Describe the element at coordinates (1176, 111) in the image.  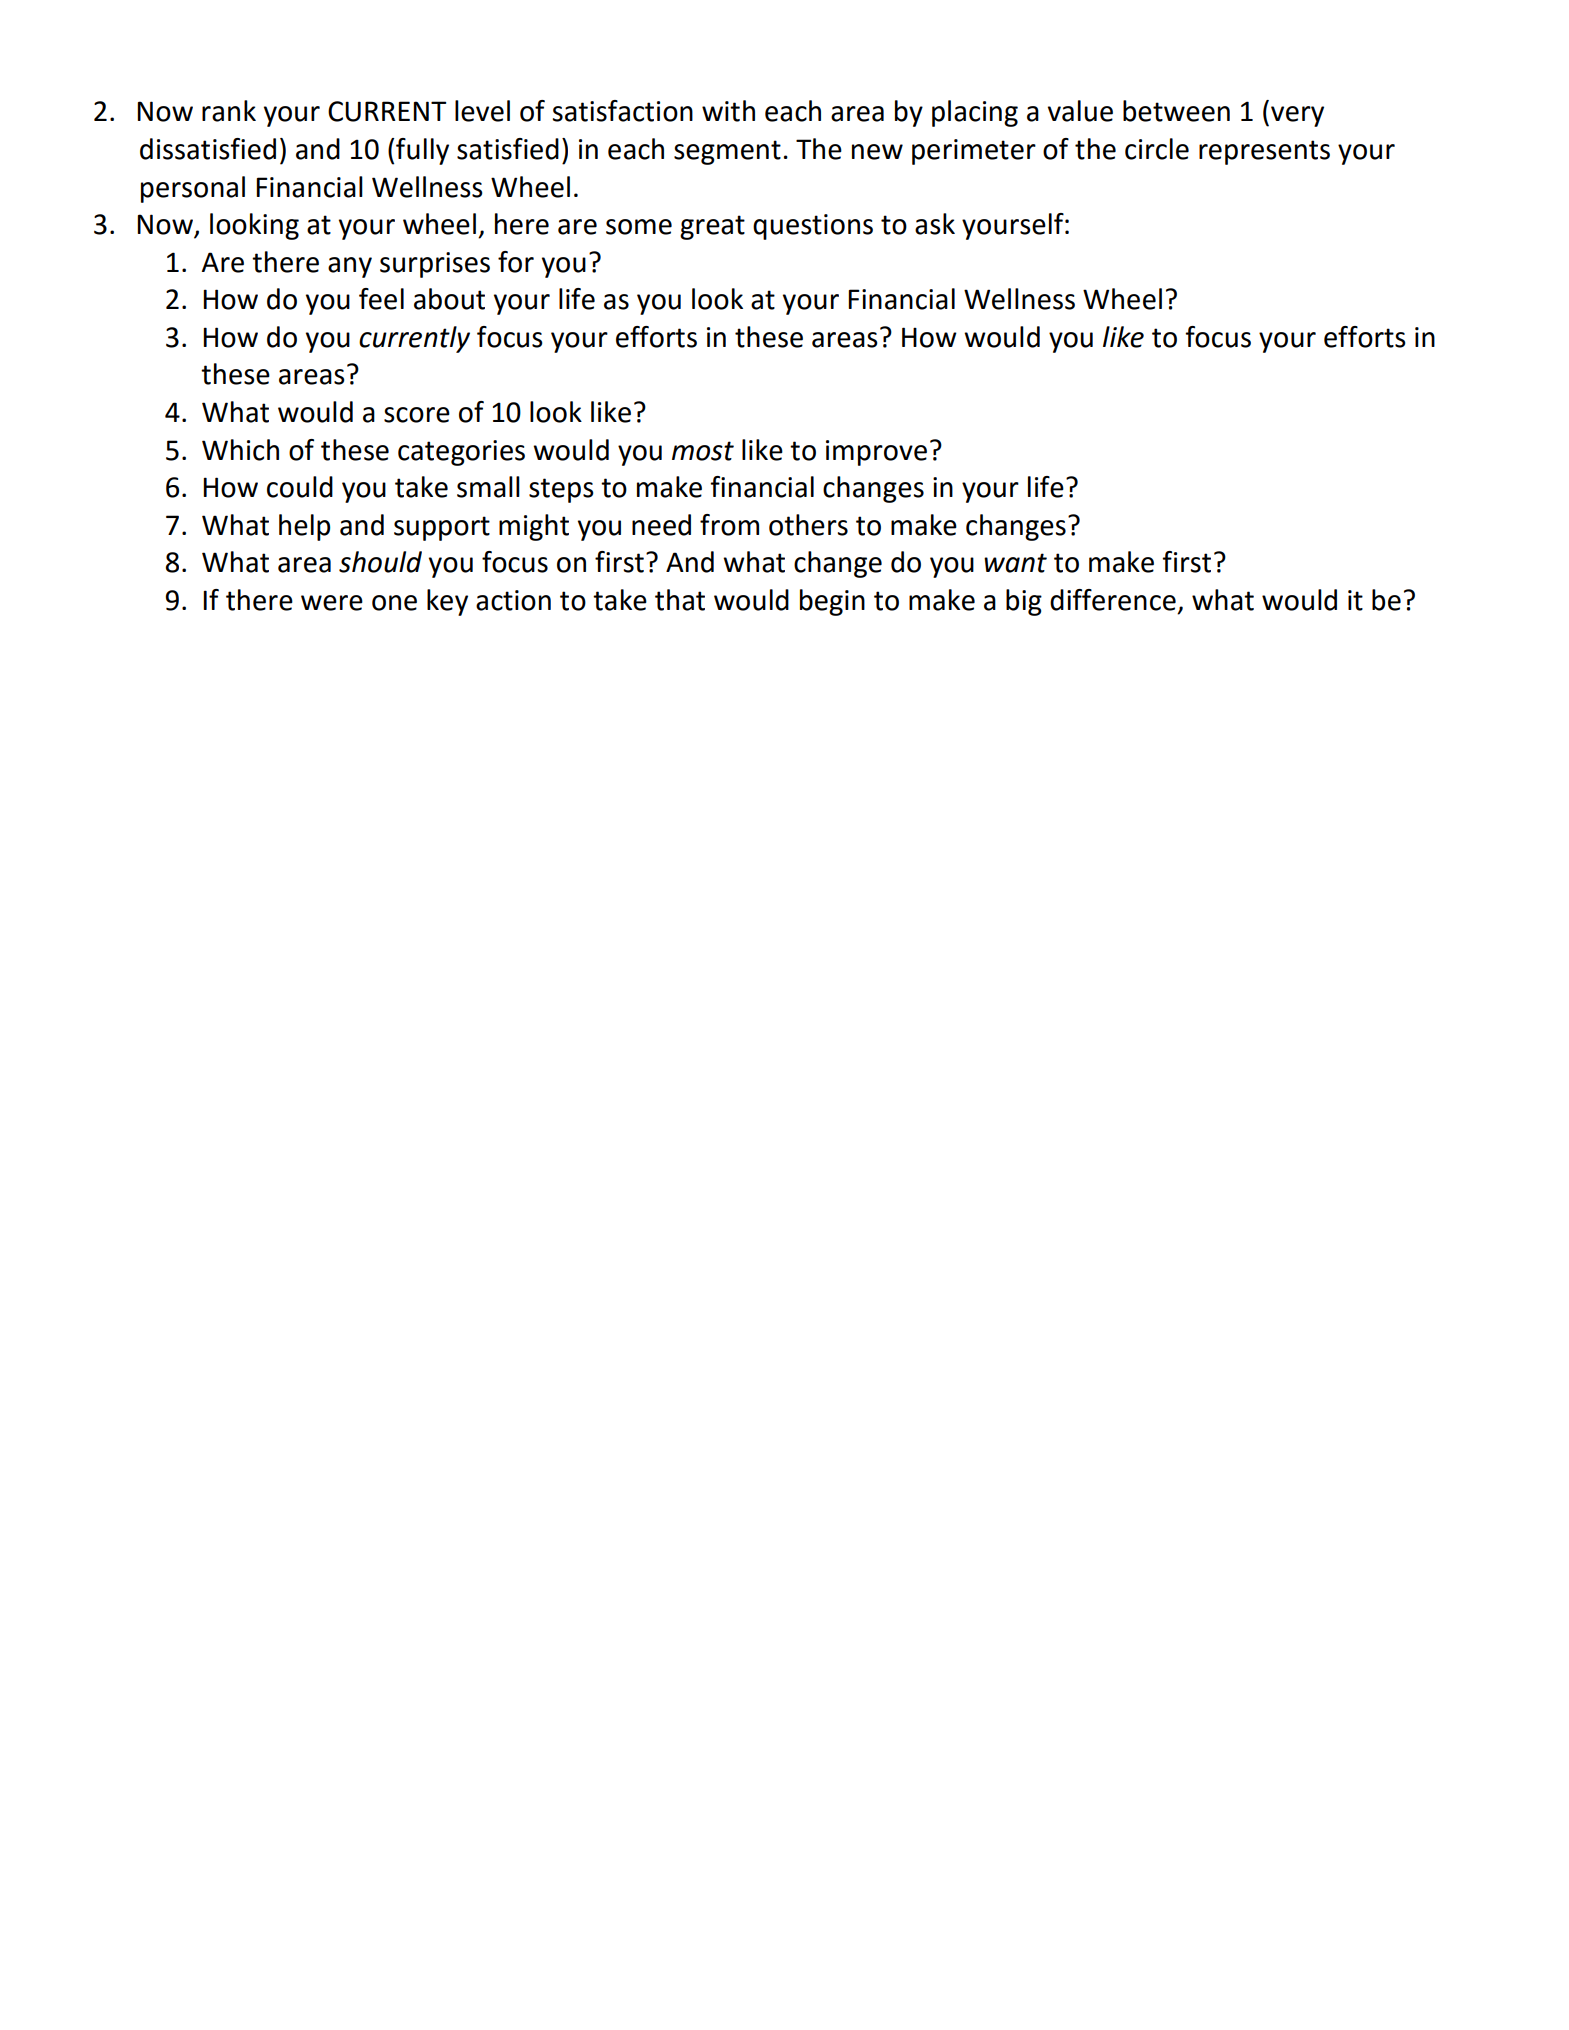
I see `between` at that location.
